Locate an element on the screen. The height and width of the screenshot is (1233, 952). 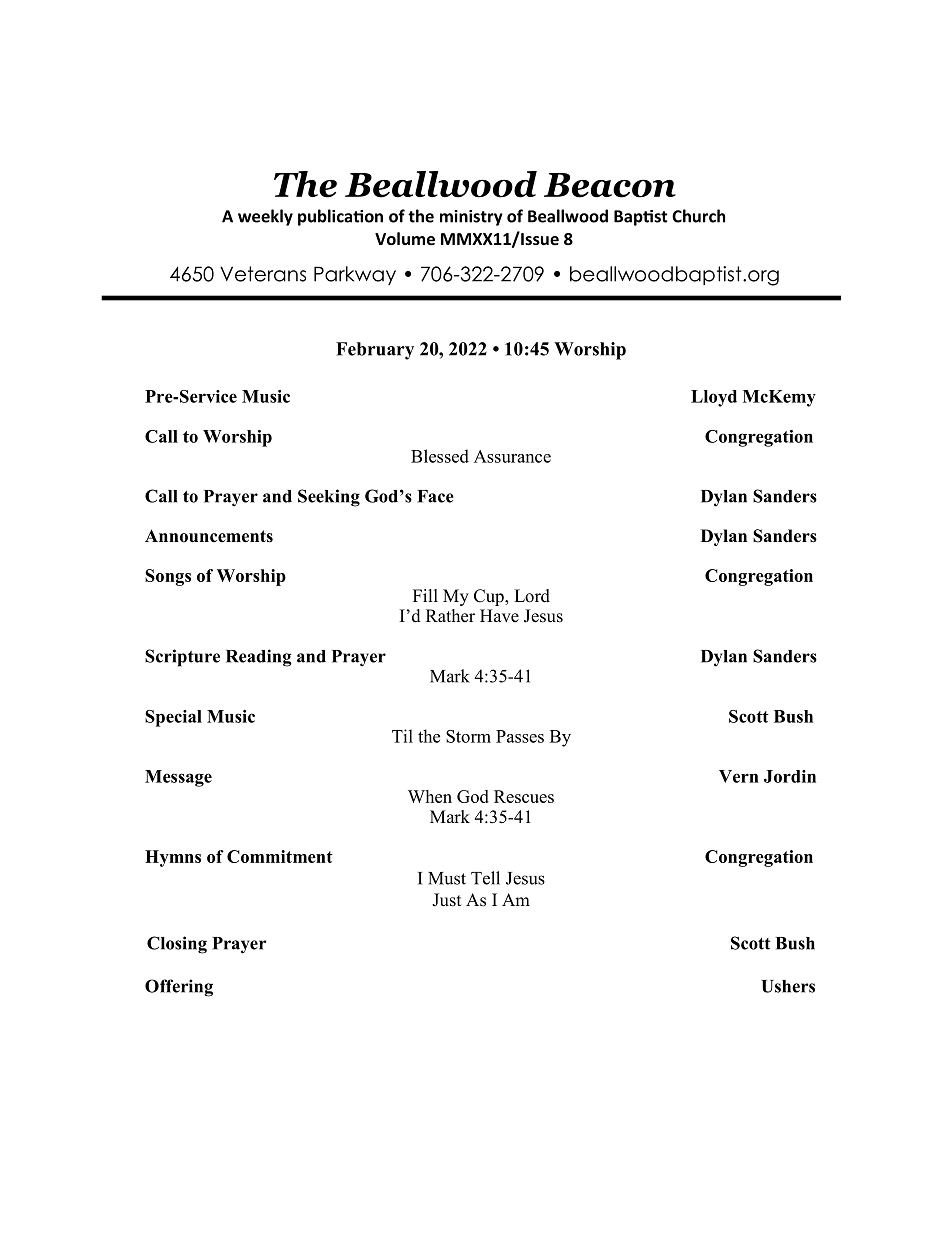
Lord is located at coordinates (532, 596).
